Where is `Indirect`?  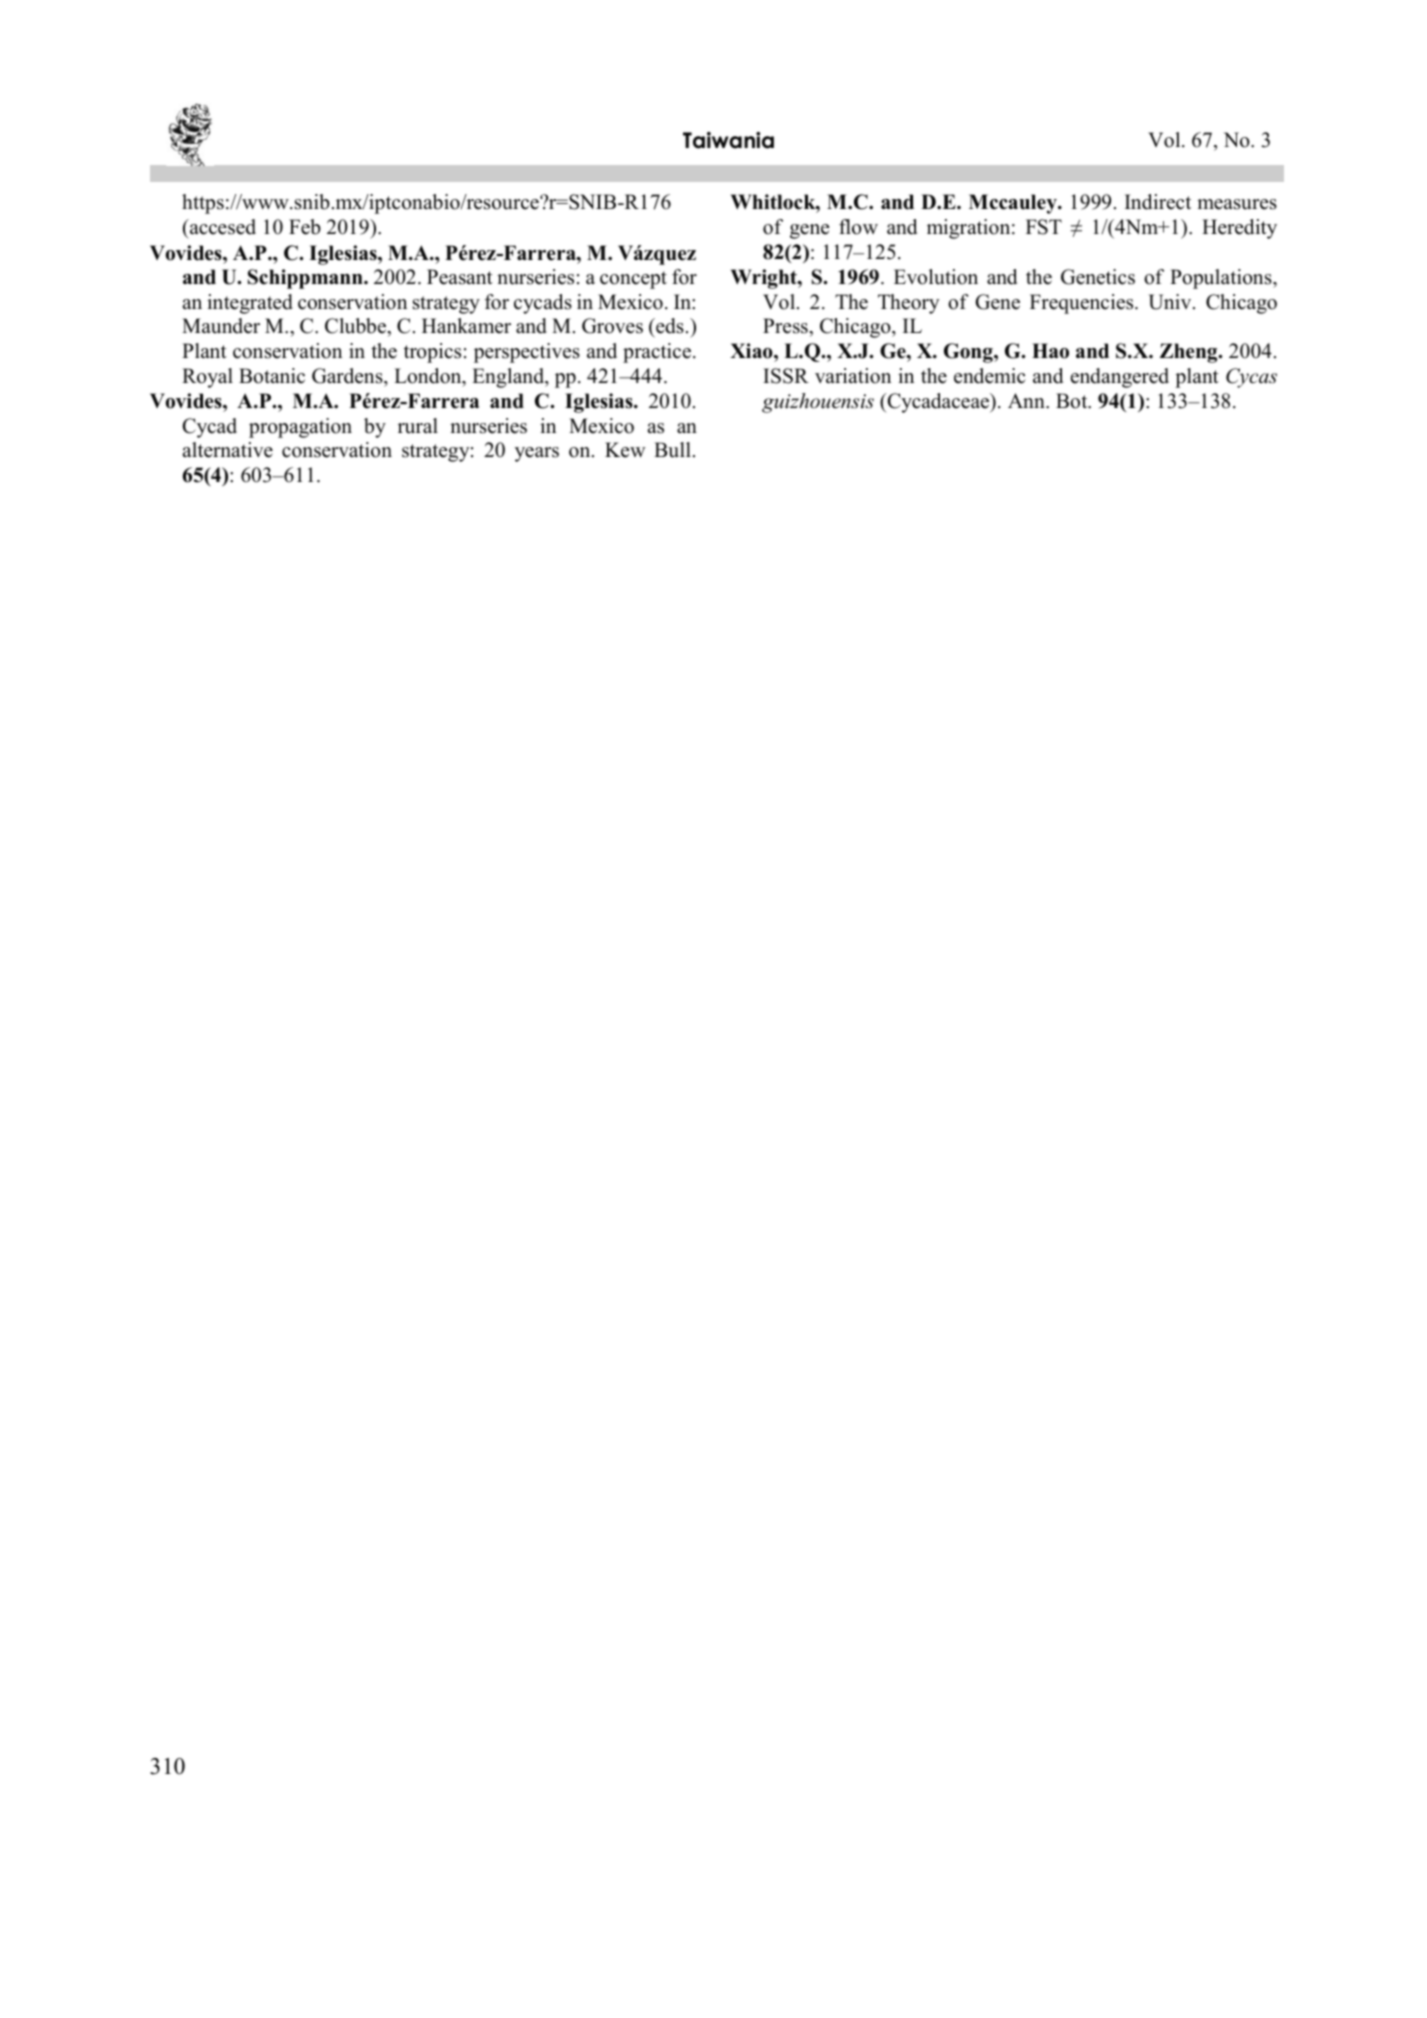 Indirect is located at coordinates (1158, 202).
